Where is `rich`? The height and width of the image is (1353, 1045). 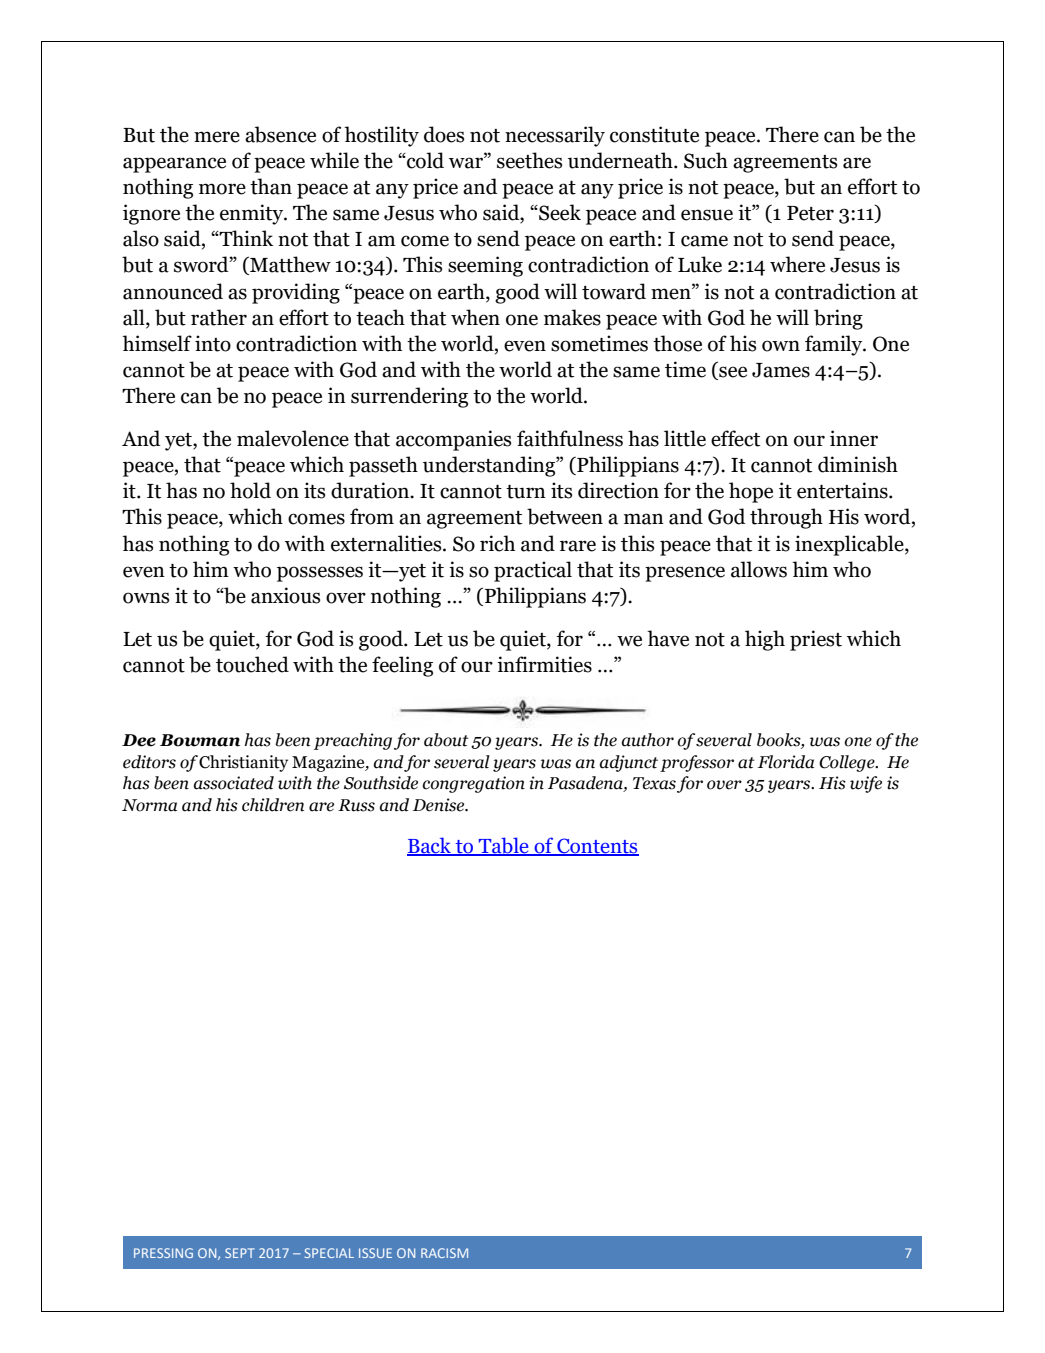 rich is located at coordinates (497, 543).
